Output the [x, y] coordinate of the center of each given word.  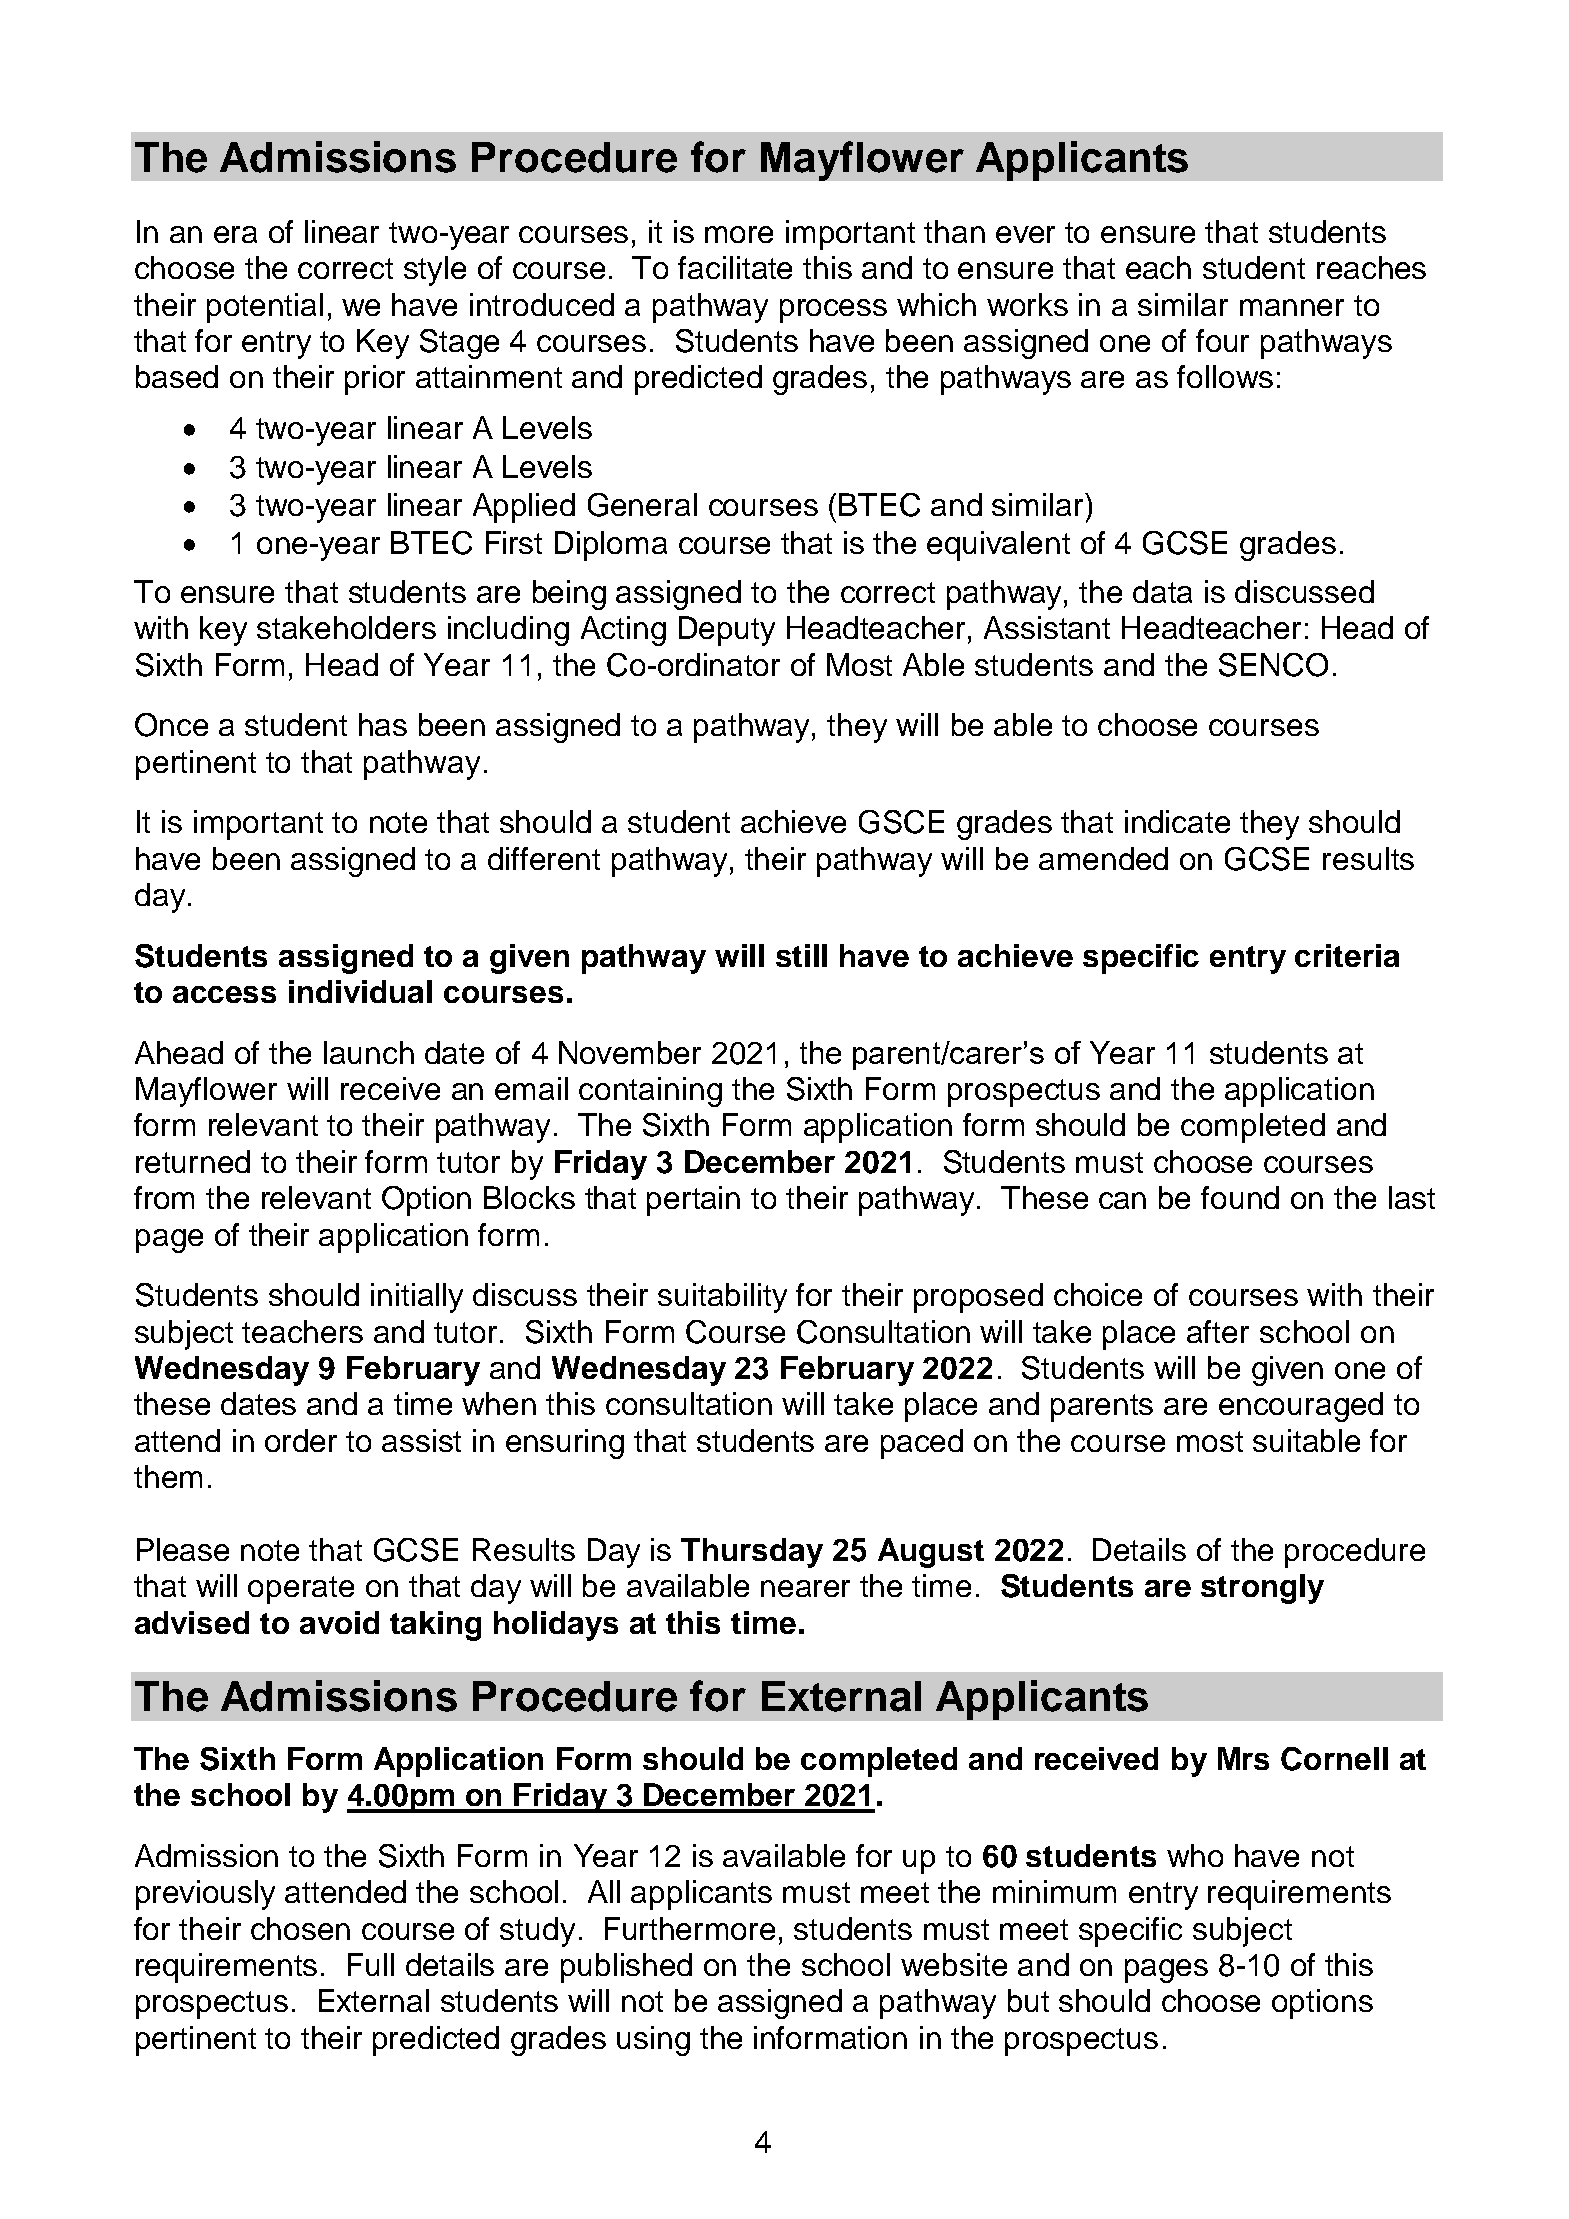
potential [265, 308]
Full [371, 1964]
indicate [1177, 821]
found [1240, 1197]
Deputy [727, 631]
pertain [693, 1201]
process [833, 311]
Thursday [752, 1553]
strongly [1262, 1589]
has [383, 724]
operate [301, 1590]
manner [1292, 307]
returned [193, 1161]
